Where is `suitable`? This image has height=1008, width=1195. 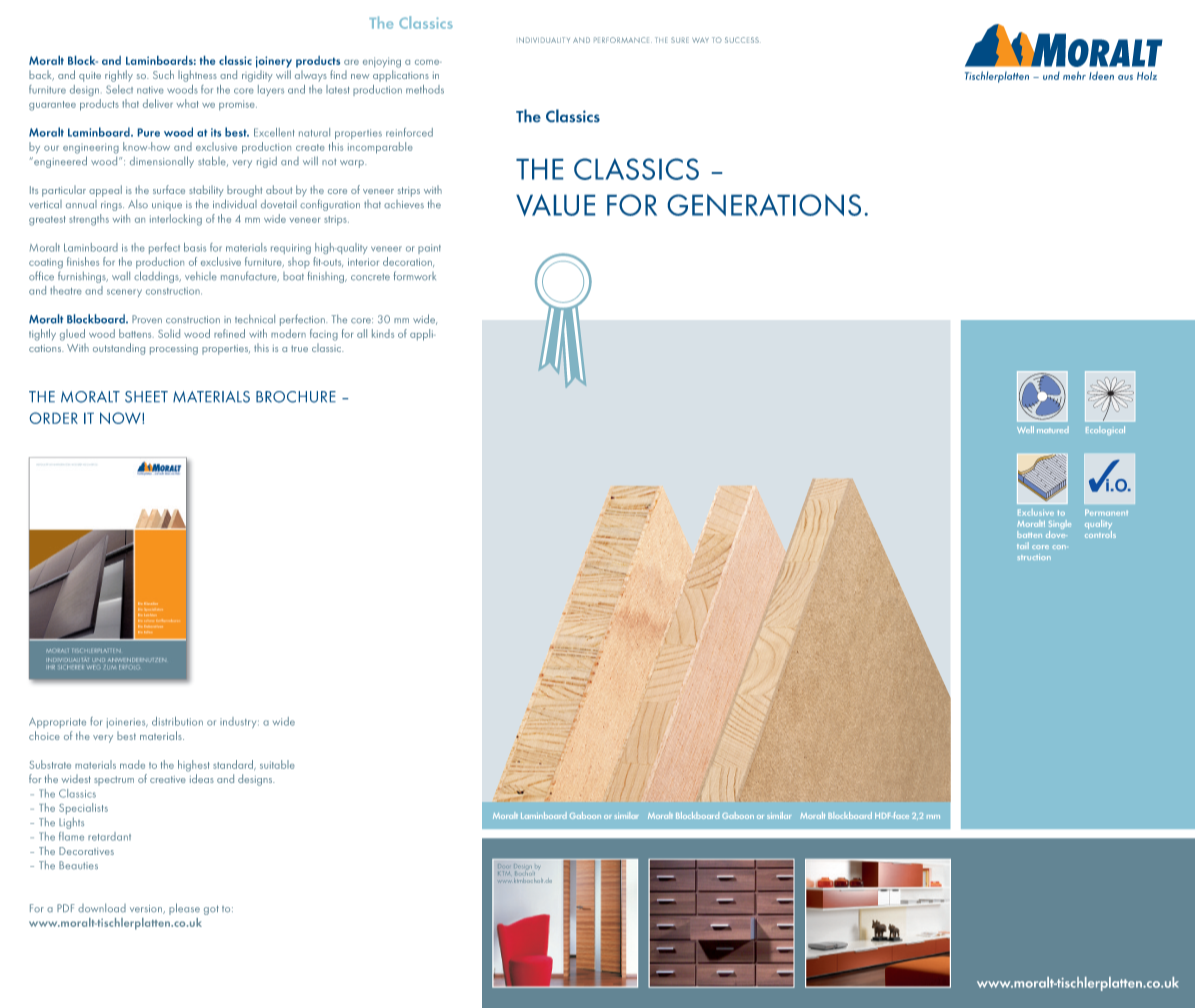 suitable is located at coordinates (277, 764).
